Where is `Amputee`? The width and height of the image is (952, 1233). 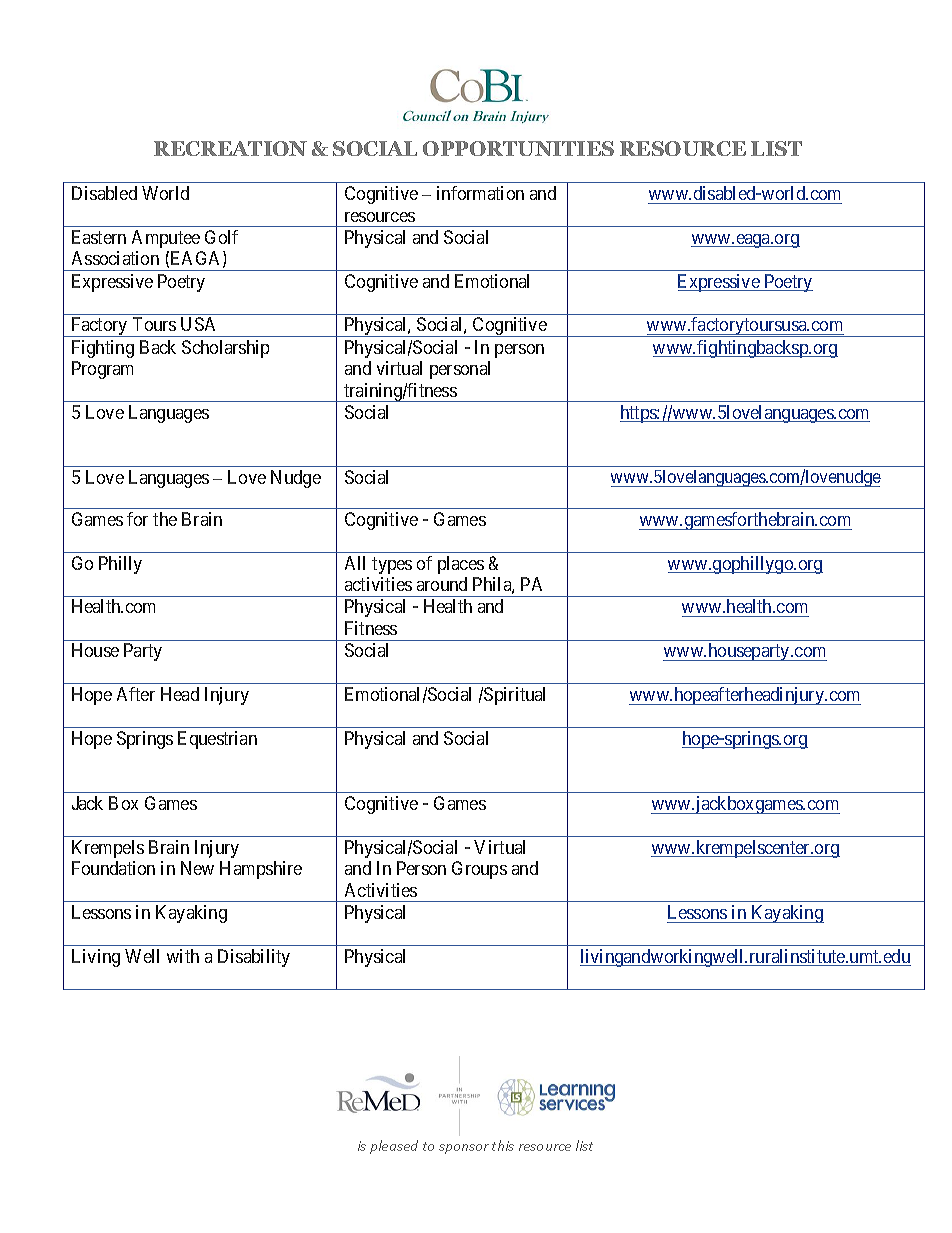
Amputee is located at coordinates (166, 239).
